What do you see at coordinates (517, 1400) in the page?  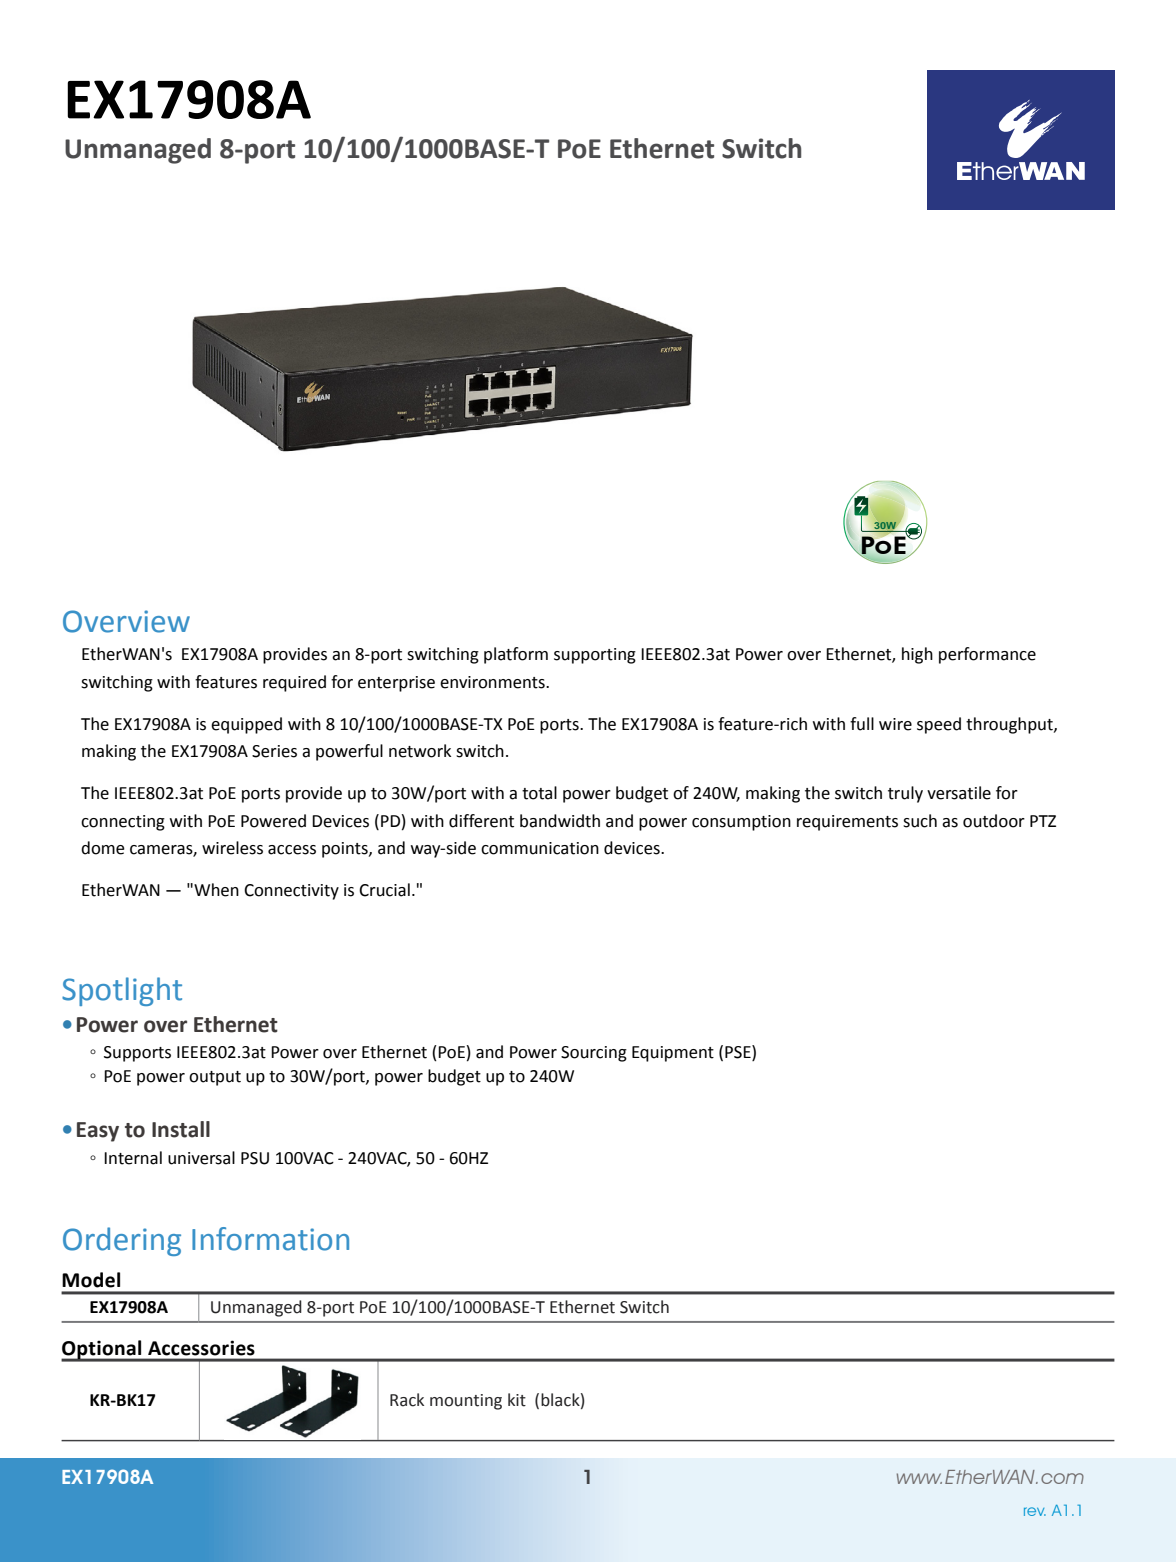 I see `kit` at bounding box center [517, 1400].
